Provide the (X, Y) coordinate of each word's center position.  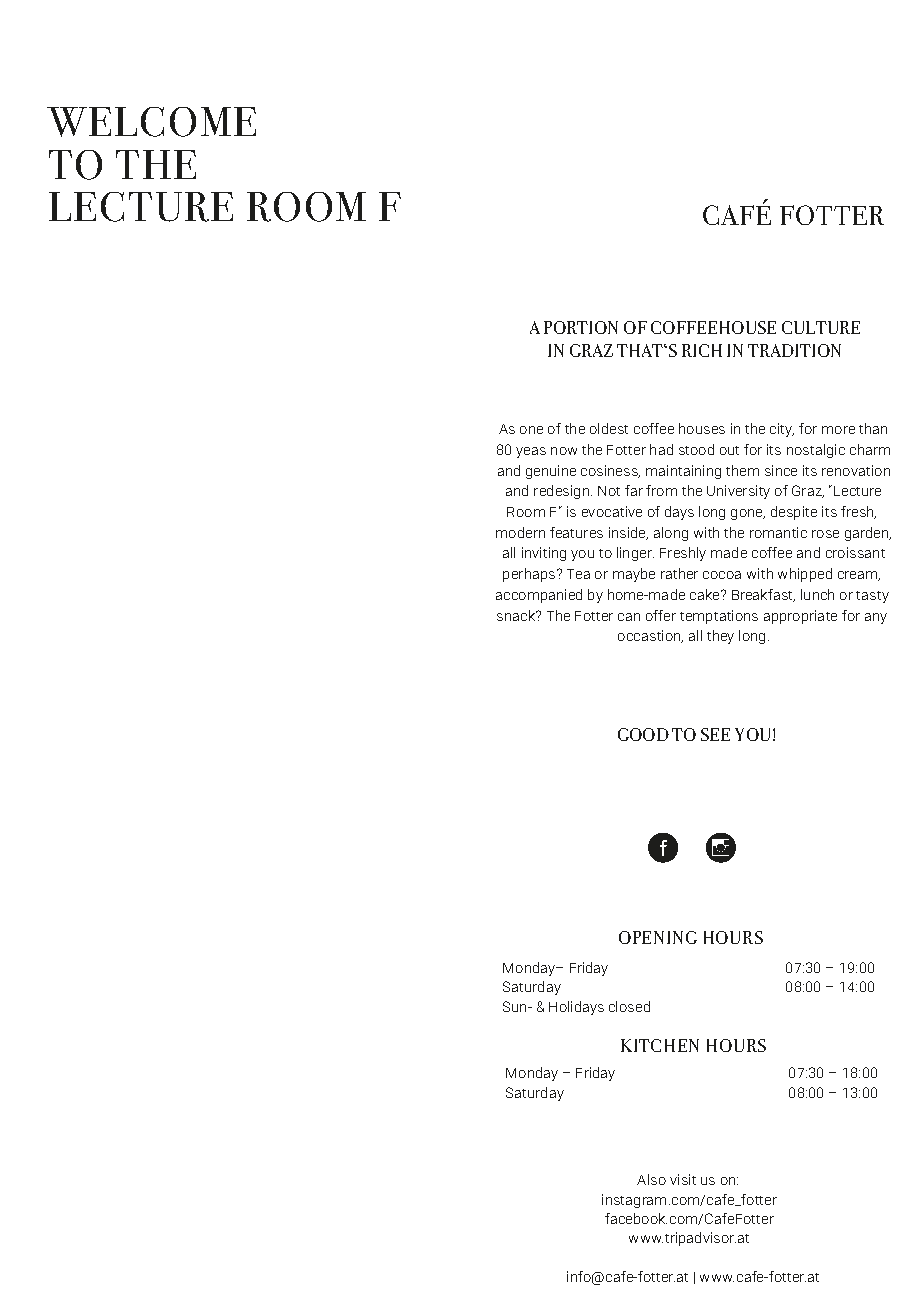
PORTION (581, 327)
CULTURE (821, 327)
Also (651, 1179)
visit (683, 1179)
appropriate (800, 617)
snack (517, 615)
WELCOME (151, 122)
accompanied (539, 596)
